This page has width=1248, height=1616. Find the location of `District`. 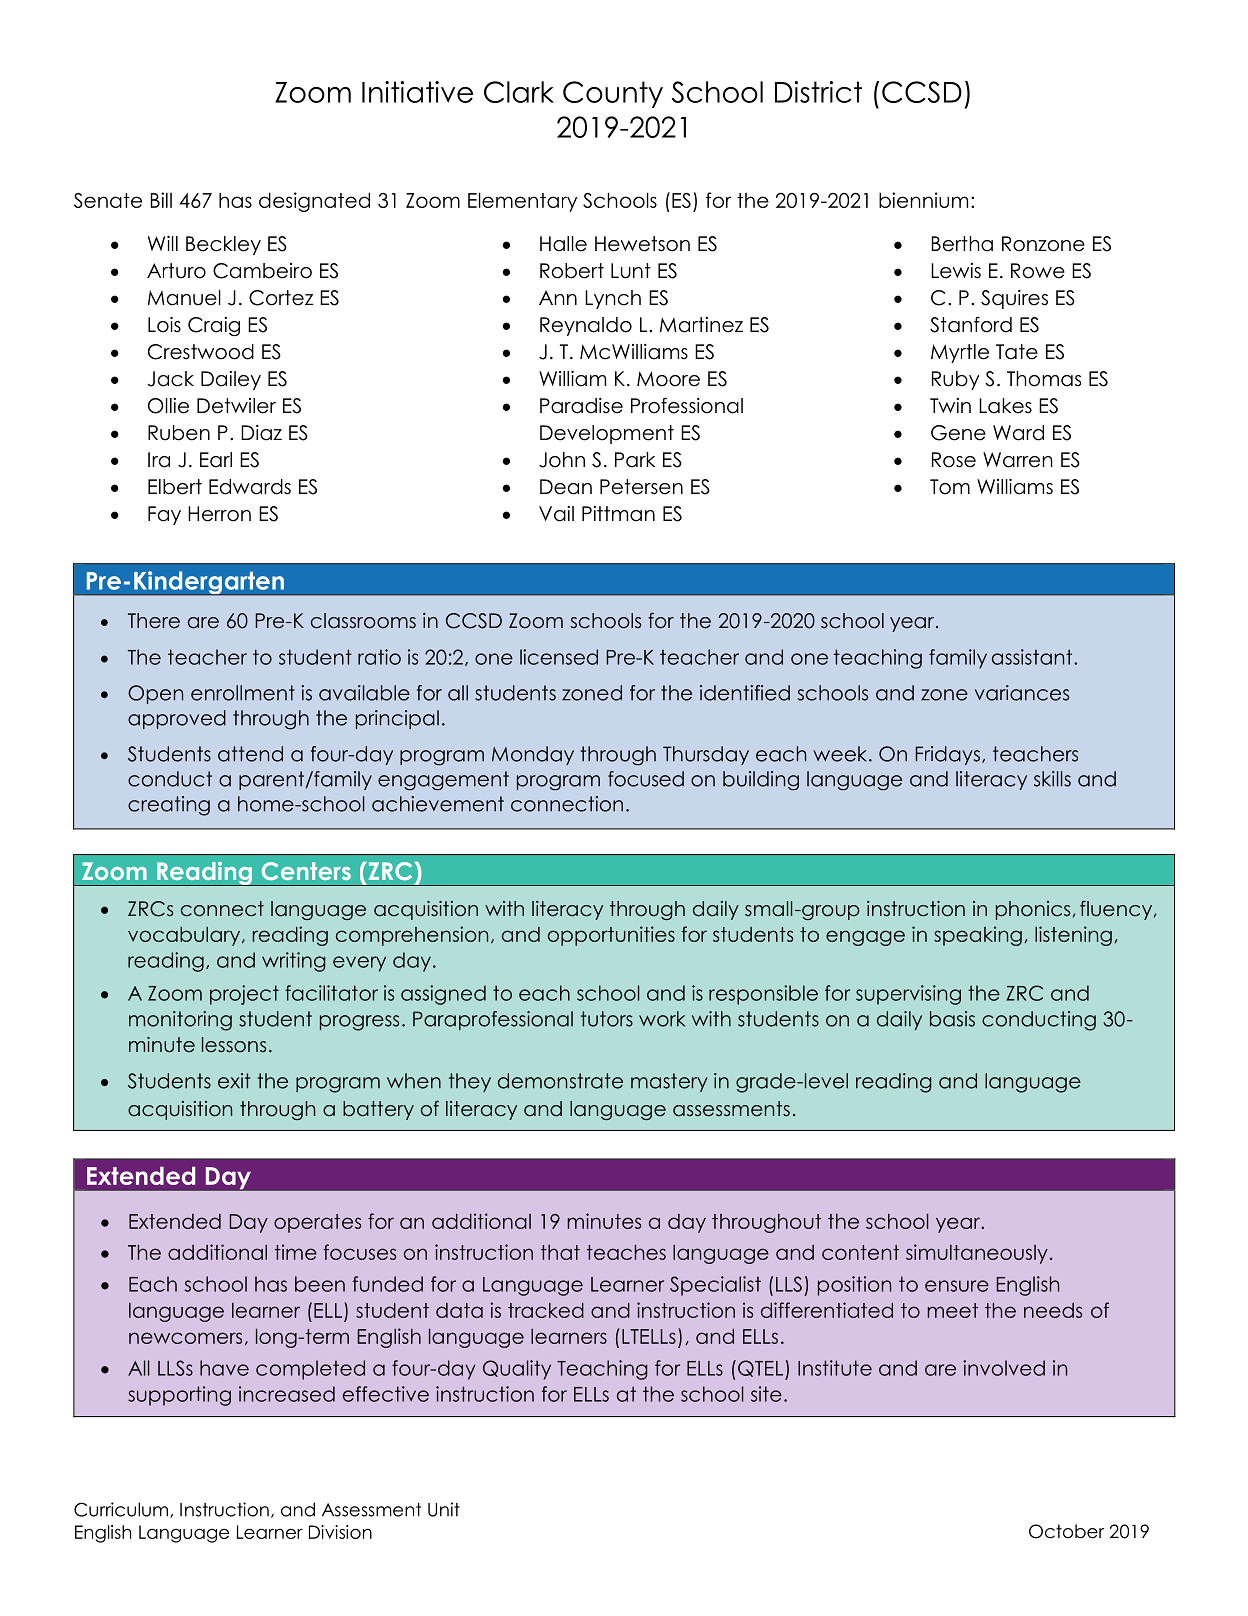

District is located at coordinates (818, 92).
